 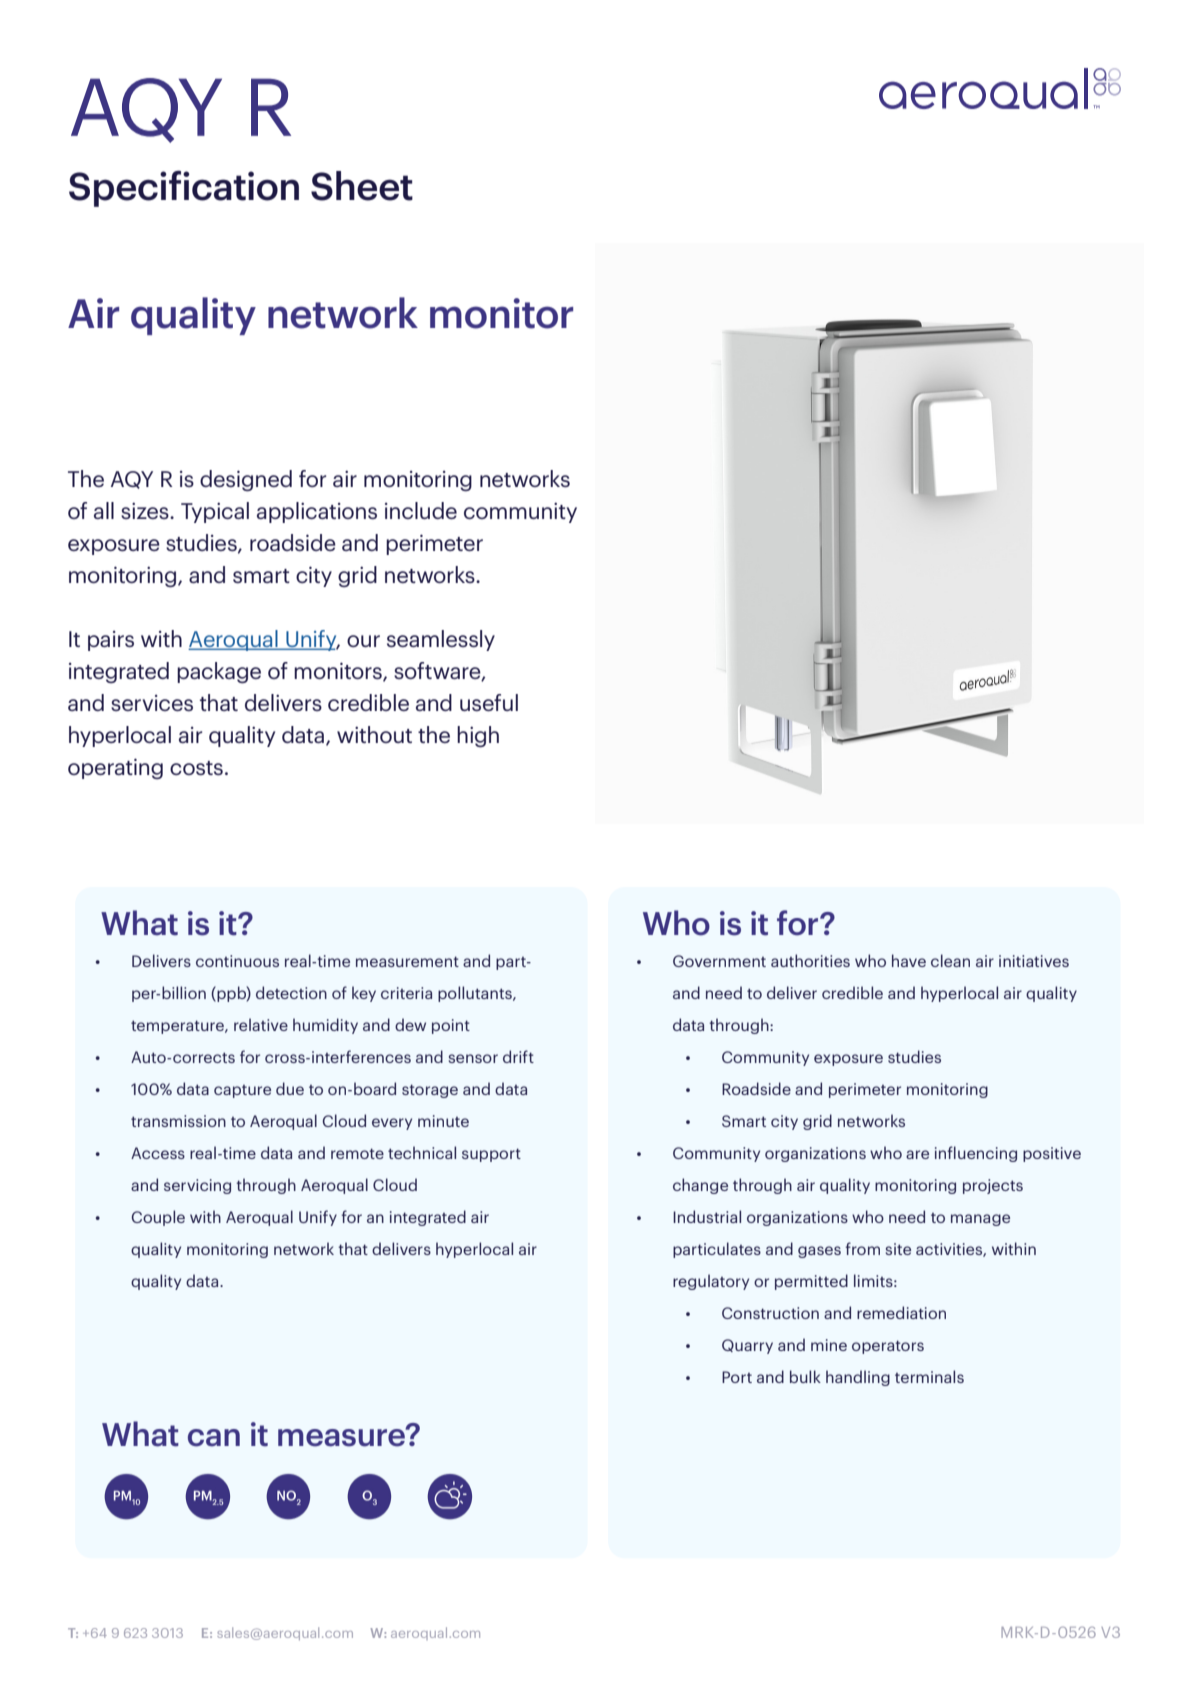 What do you see at coordinates (362, 186) in the document?
I see `Sheet` at bounding box center [362, 186].
